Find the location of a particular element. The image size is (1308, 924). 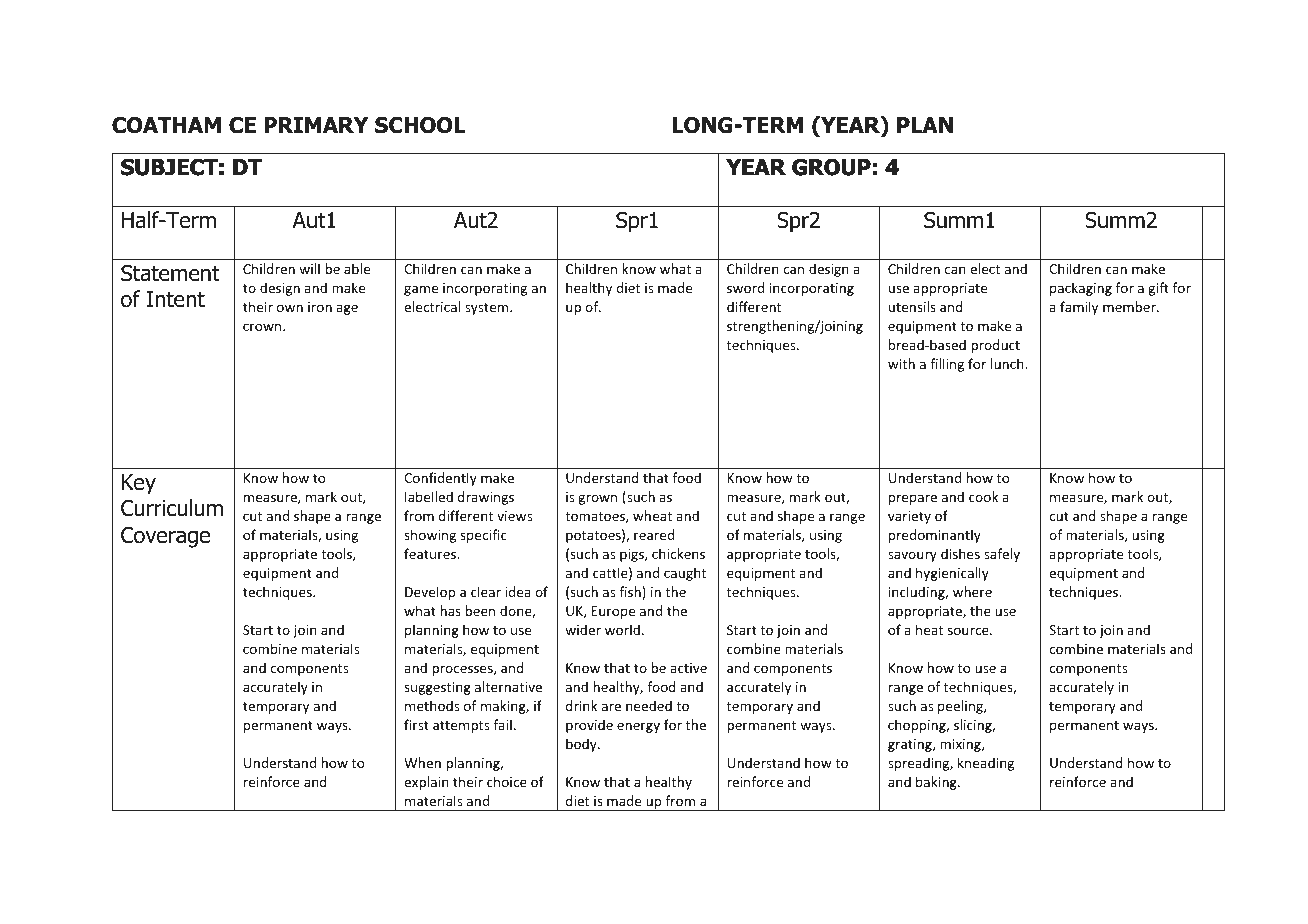

family is located at coordinates (1079, 308).
